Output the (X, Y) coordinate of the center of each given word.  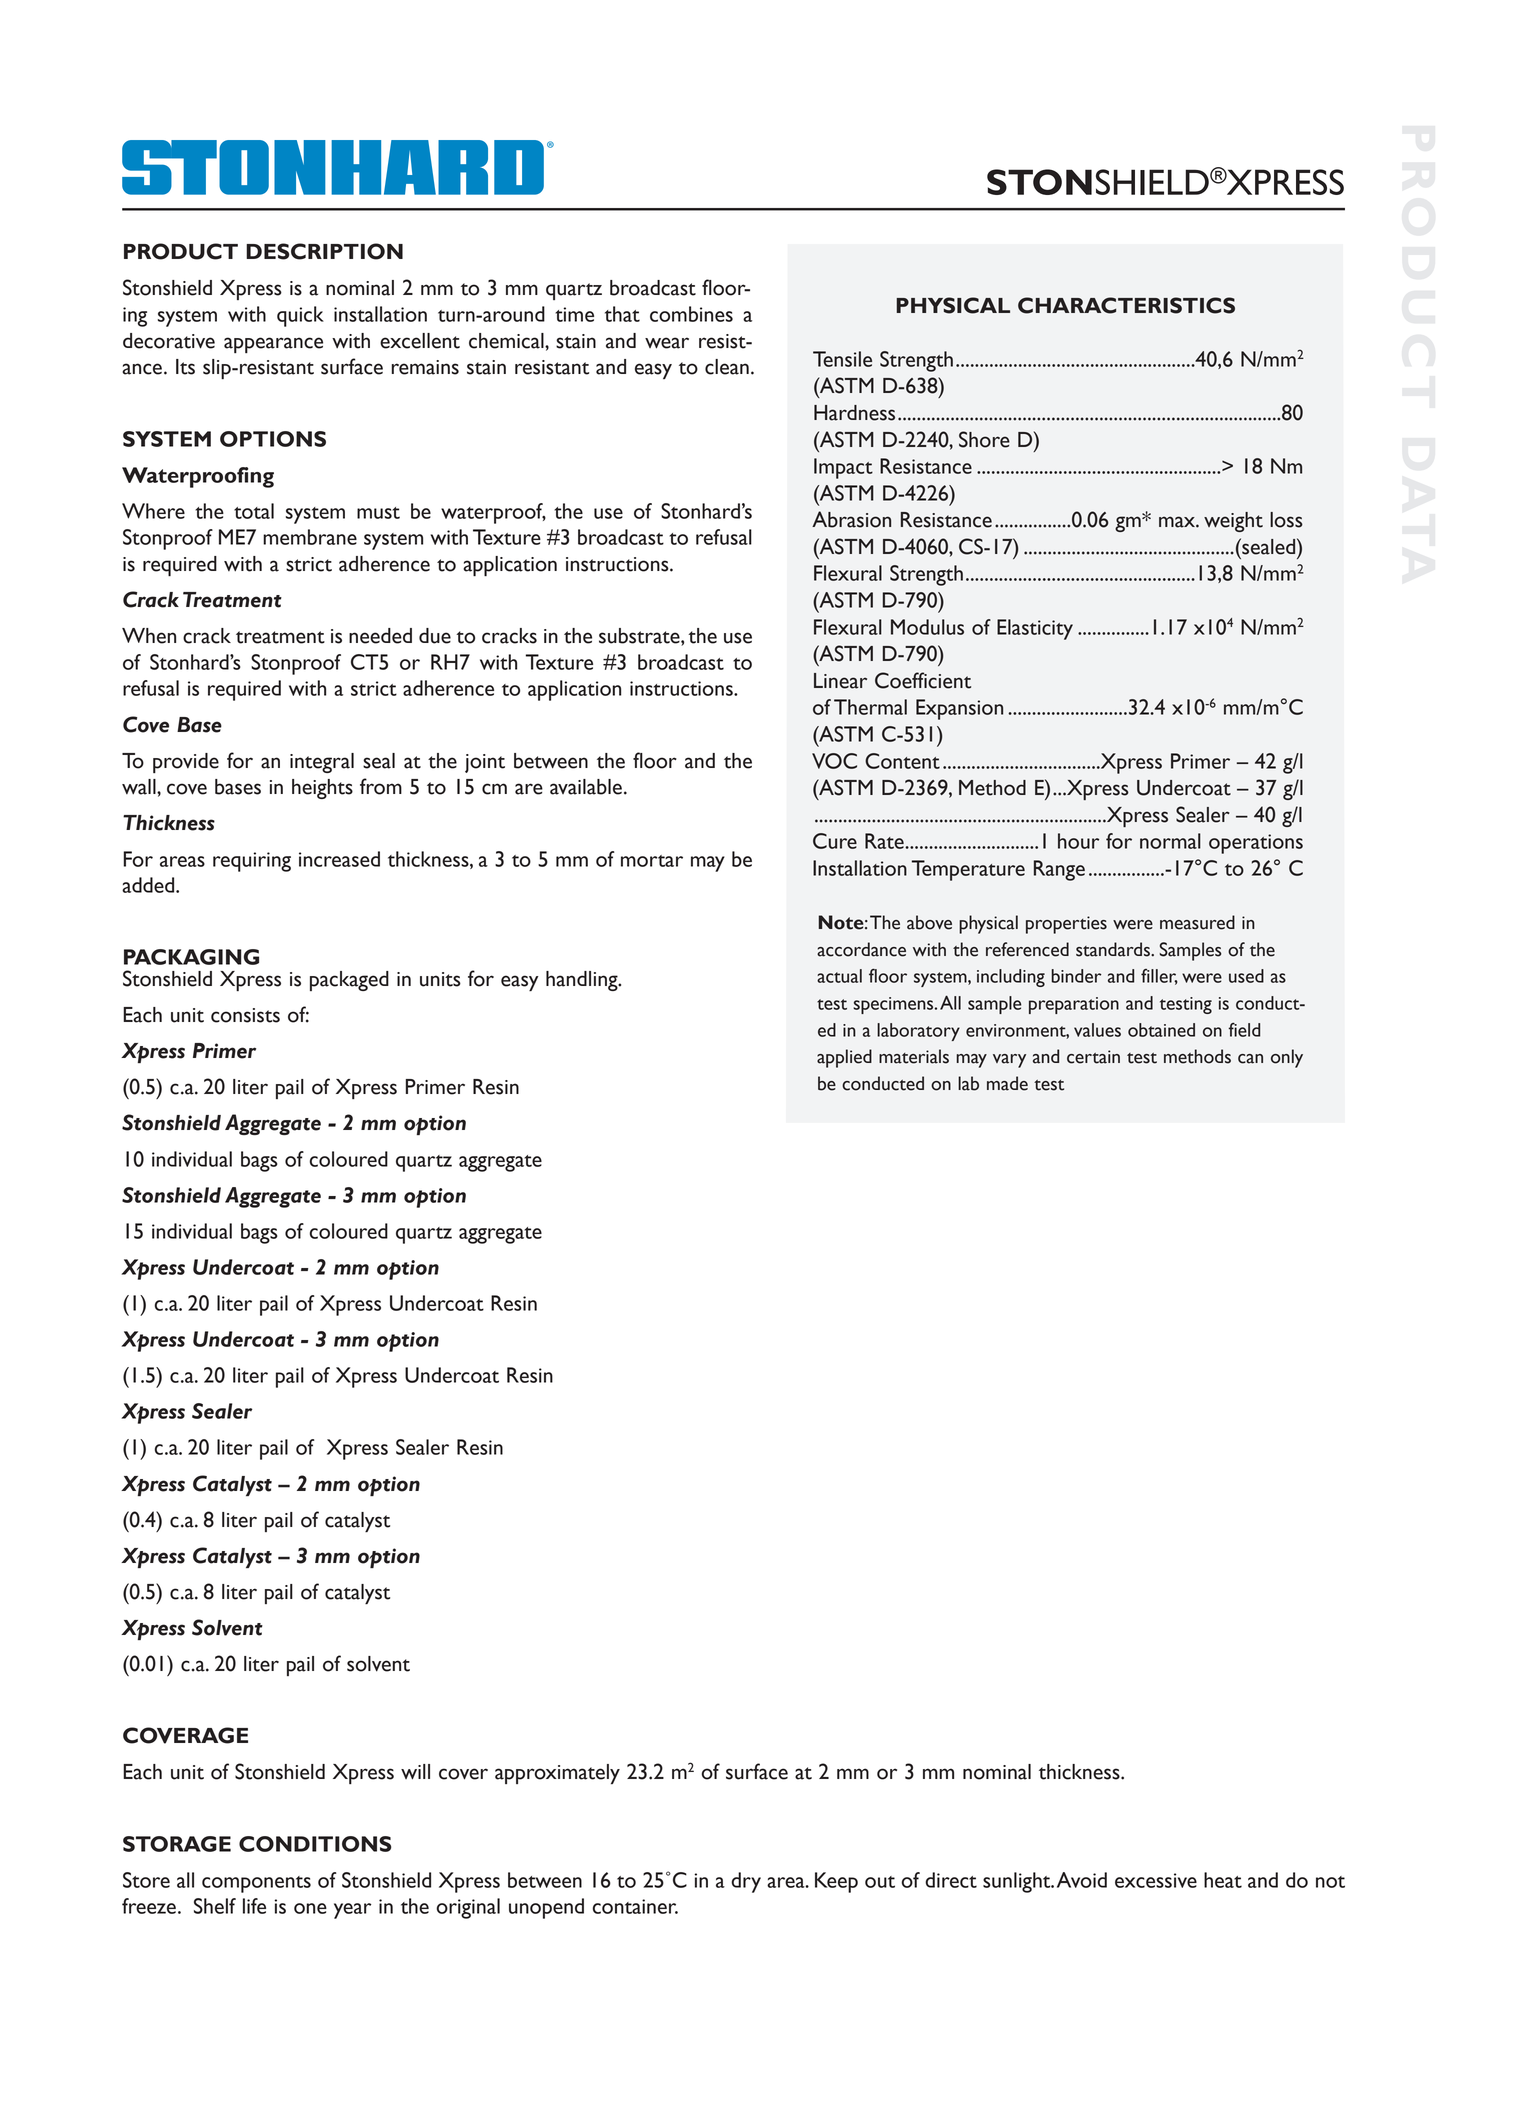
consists (245, 1015)
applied (844, 1058)
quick (300, 316)
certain (1093, 1057)
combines (691, 314)
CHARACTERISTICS (1126, 305)
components (256, 1884)
